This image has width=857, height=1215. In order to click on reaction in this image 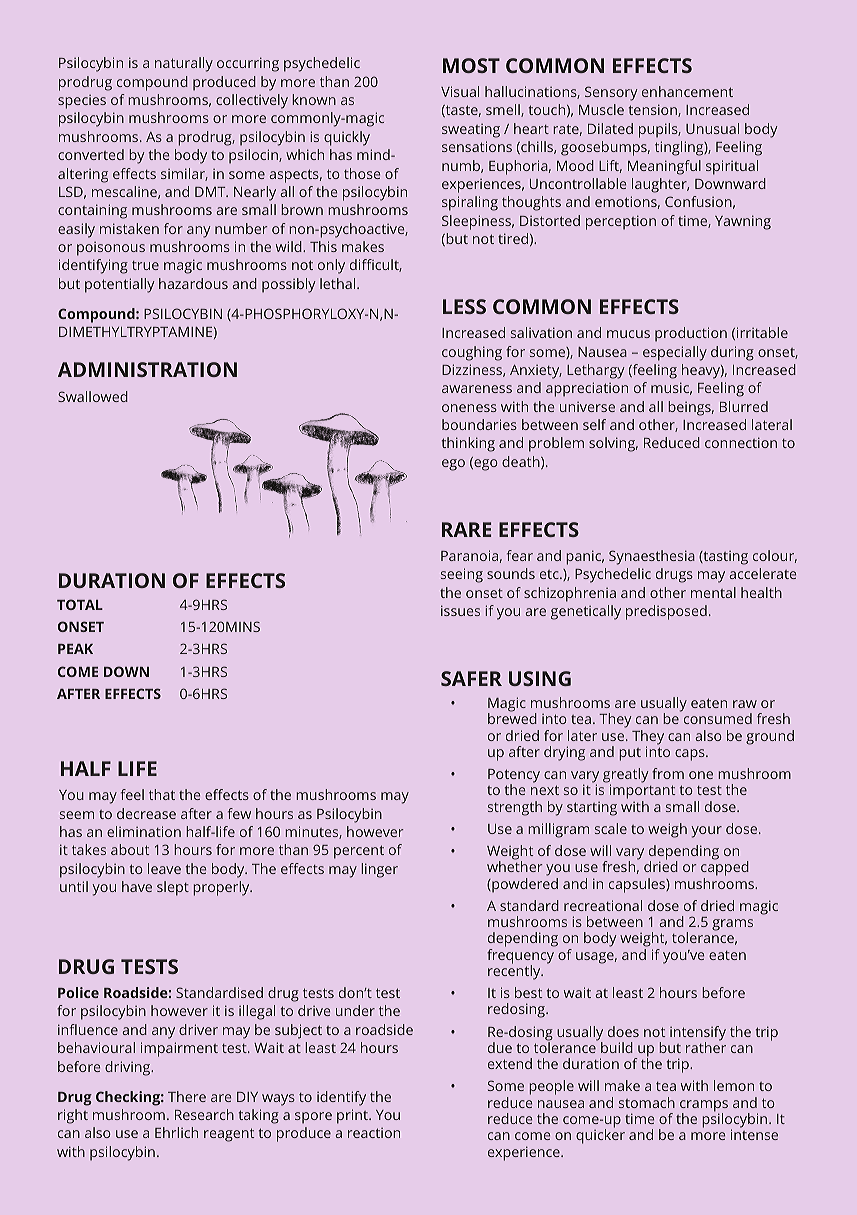, I will do `click(374, 1133)`.
